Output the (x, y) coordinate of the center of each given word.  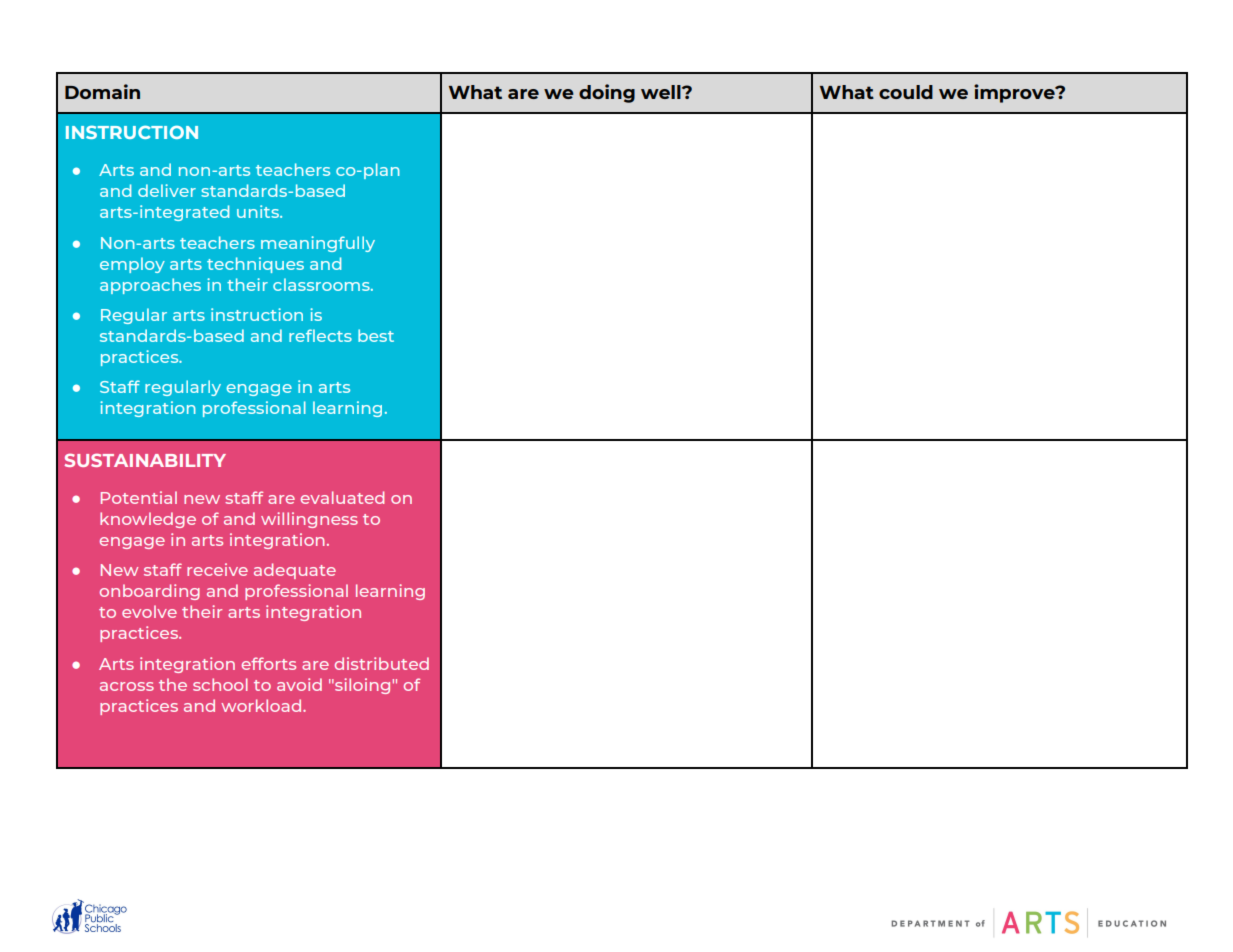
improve (1015, 93)
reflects (320, 335)
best (376, 335)
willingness (309, 520)
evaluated (342, 497)
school (220, 684)
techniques (255, 265)
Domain (102, 91)
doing (607, 93)
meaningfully (318, 244)
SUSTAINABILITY (145, 460)
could (906, 92)
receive (217, 569)
